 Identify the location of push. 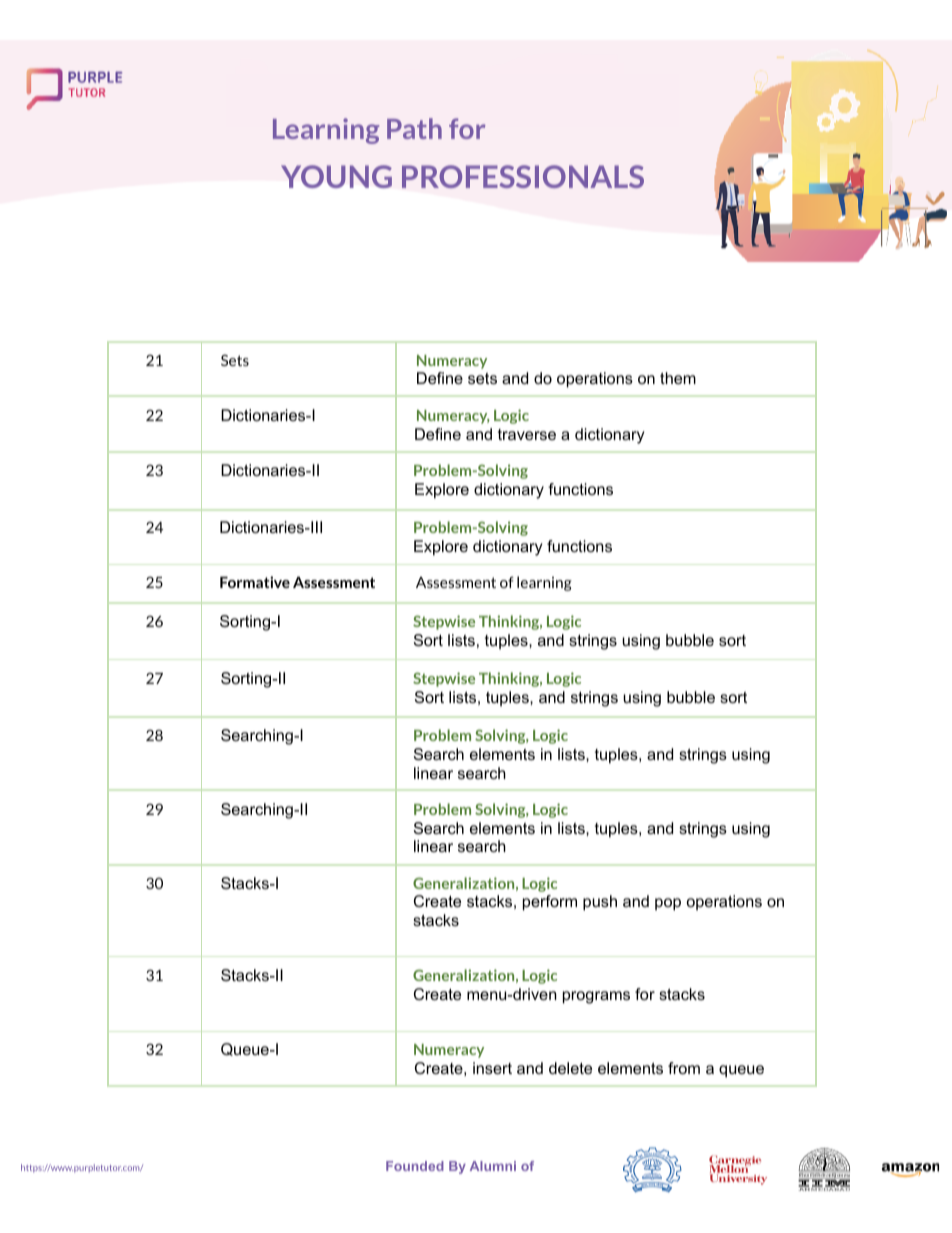
(600, 903).
